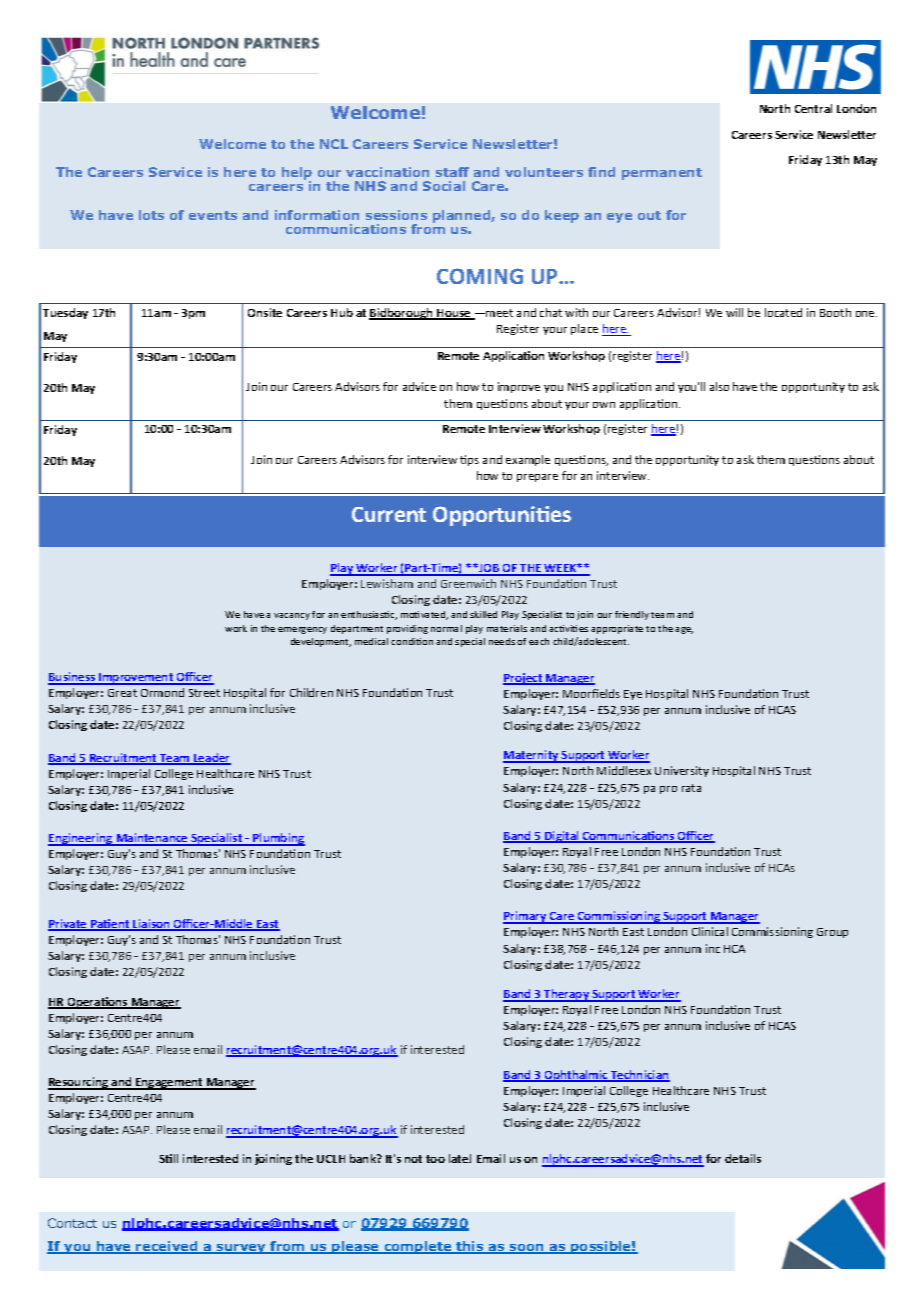 This image has width=924, height=1308. Describe the element at coordinates (682, 771) in the image. I see `University` at that location.
